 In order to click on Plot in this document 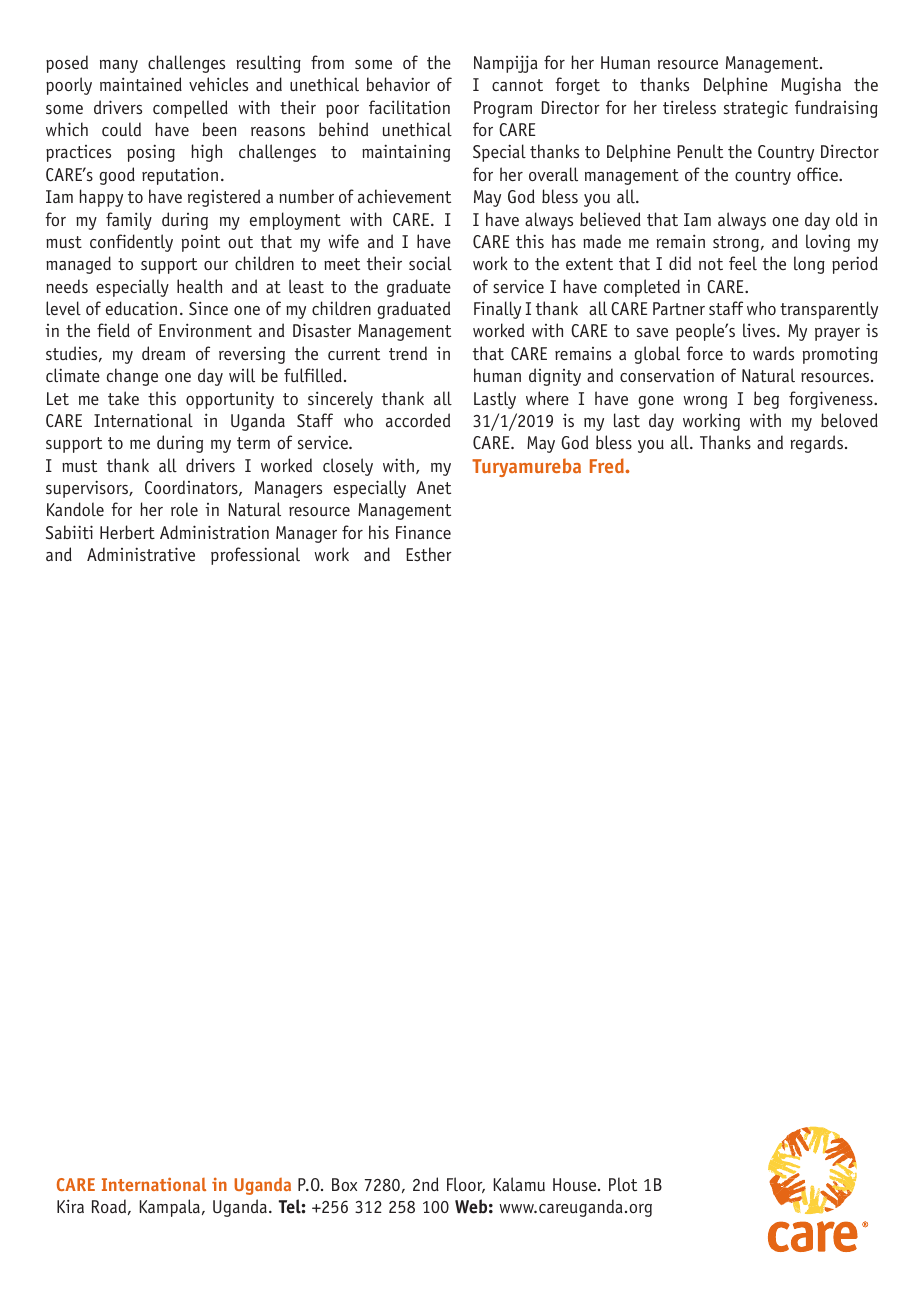, I will do `click(623, 1184)`.
